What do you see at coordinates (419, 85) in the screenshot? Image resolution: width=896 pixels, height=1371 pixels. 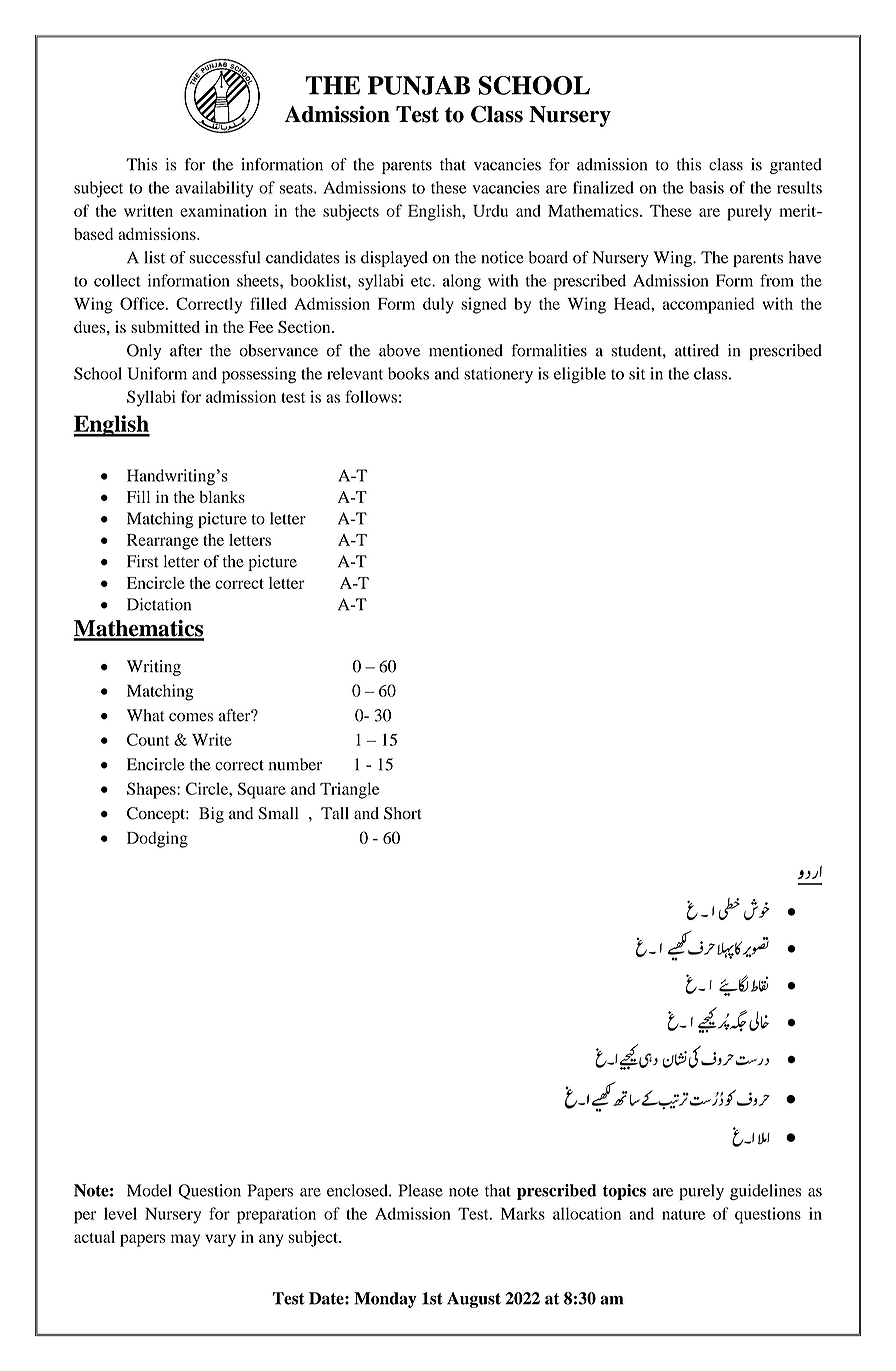 I see `PUNJAB` at bounding box center [419, 85].
